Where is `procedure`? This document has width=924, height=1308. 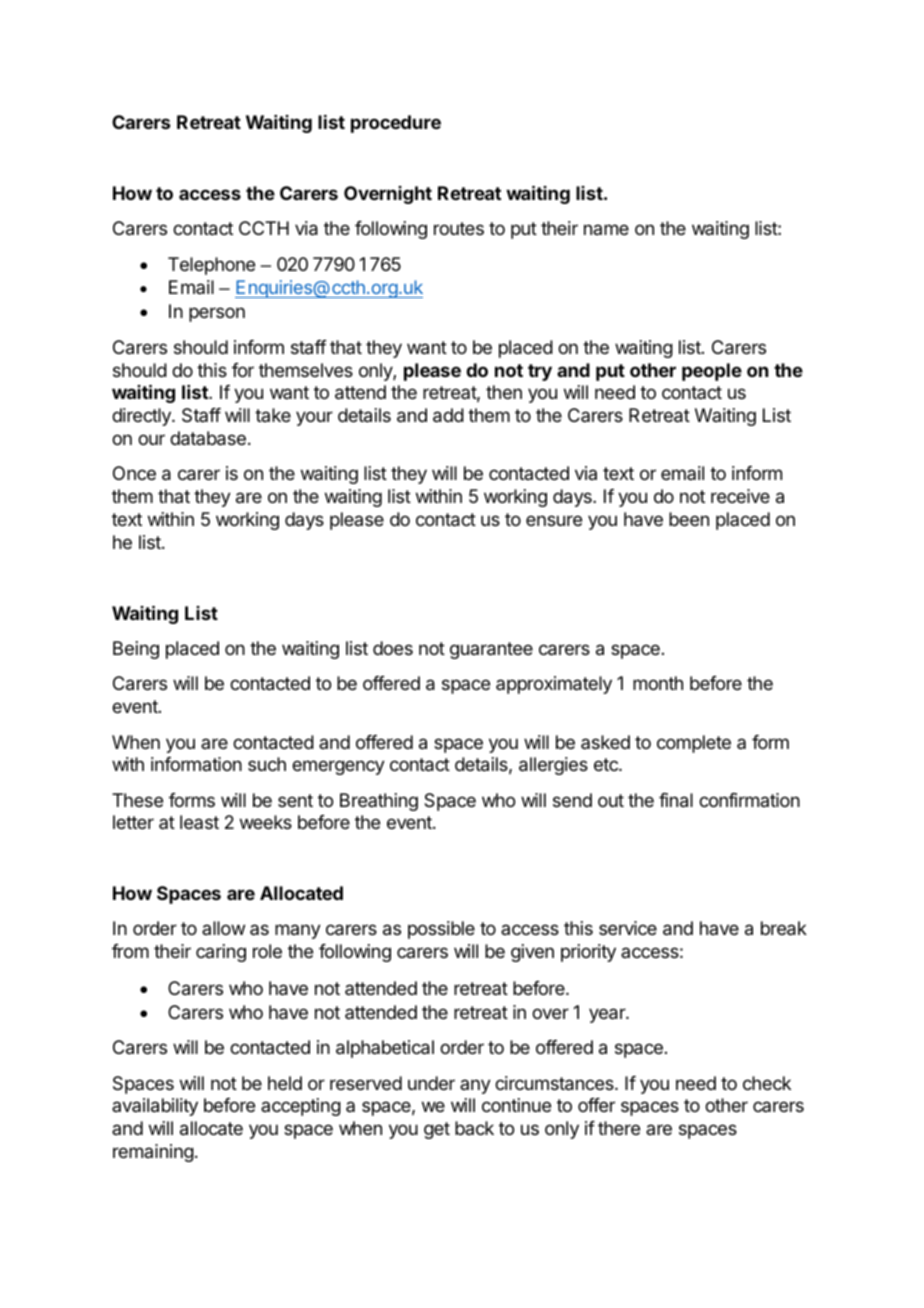 procedure is located at coordinates (396, 124).
